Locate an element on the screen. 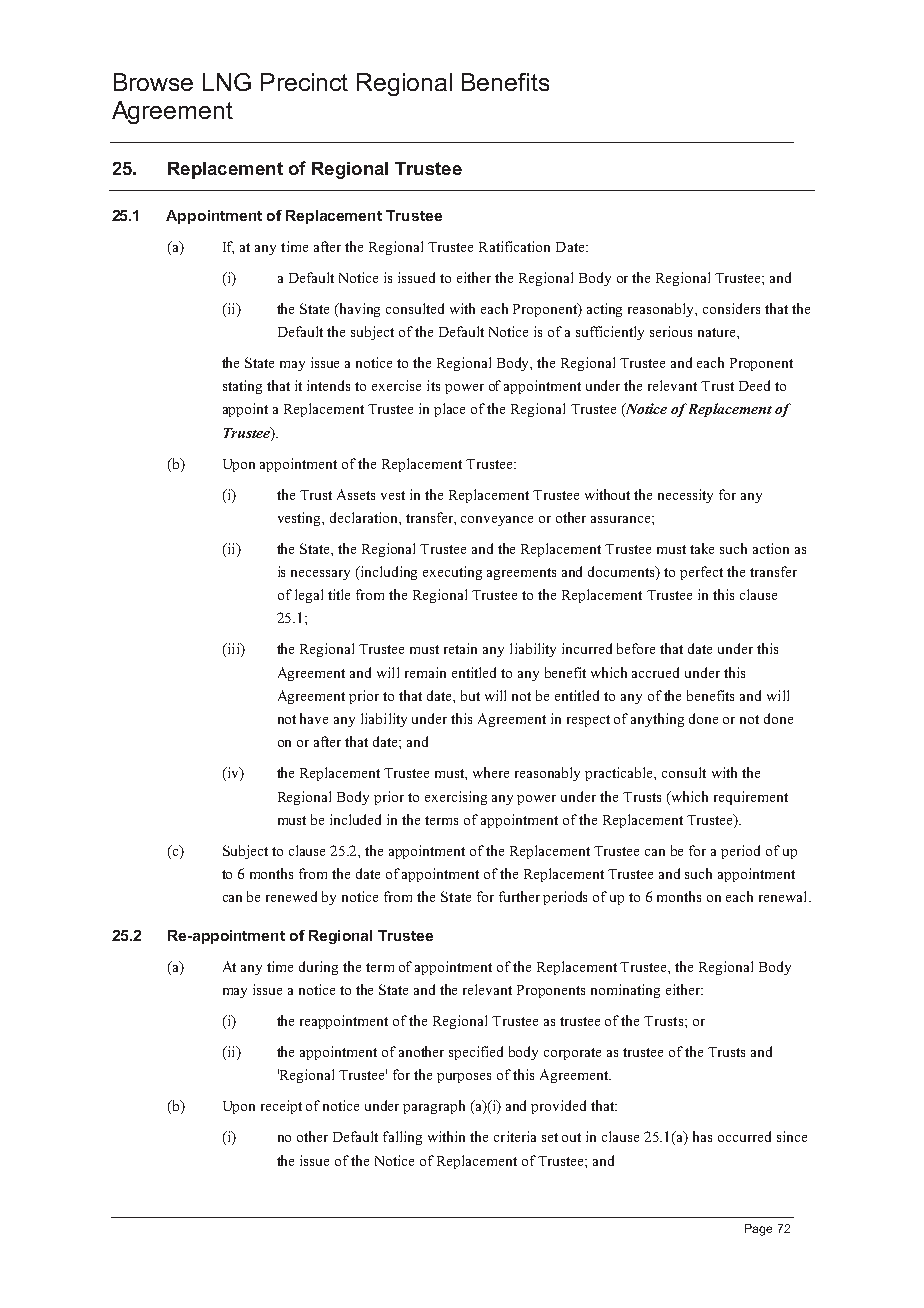 The image size is (924, 1308). considers is located at coordinates (731, 308).
